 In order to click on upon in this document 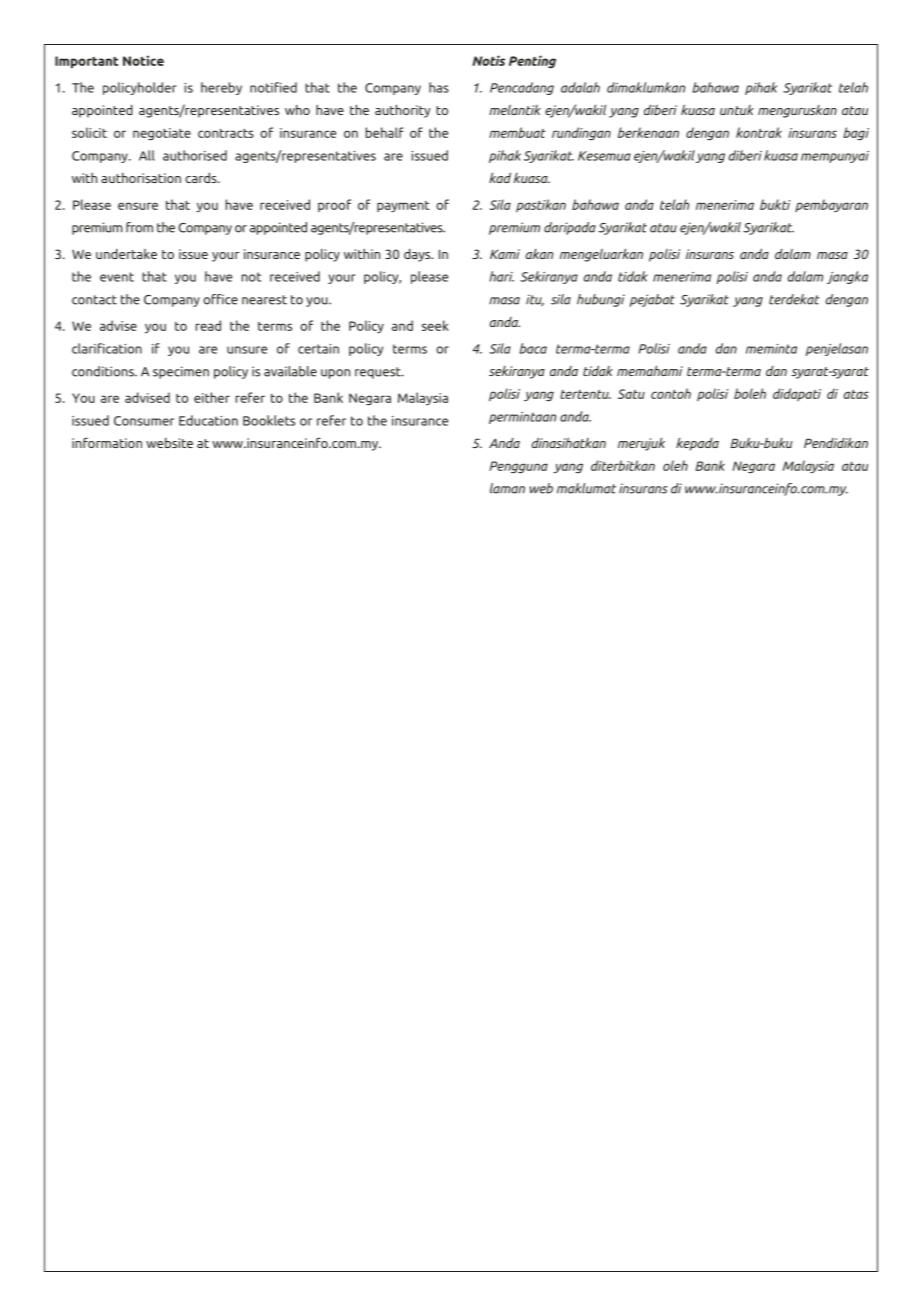, I will do `click(335, 374)`.
